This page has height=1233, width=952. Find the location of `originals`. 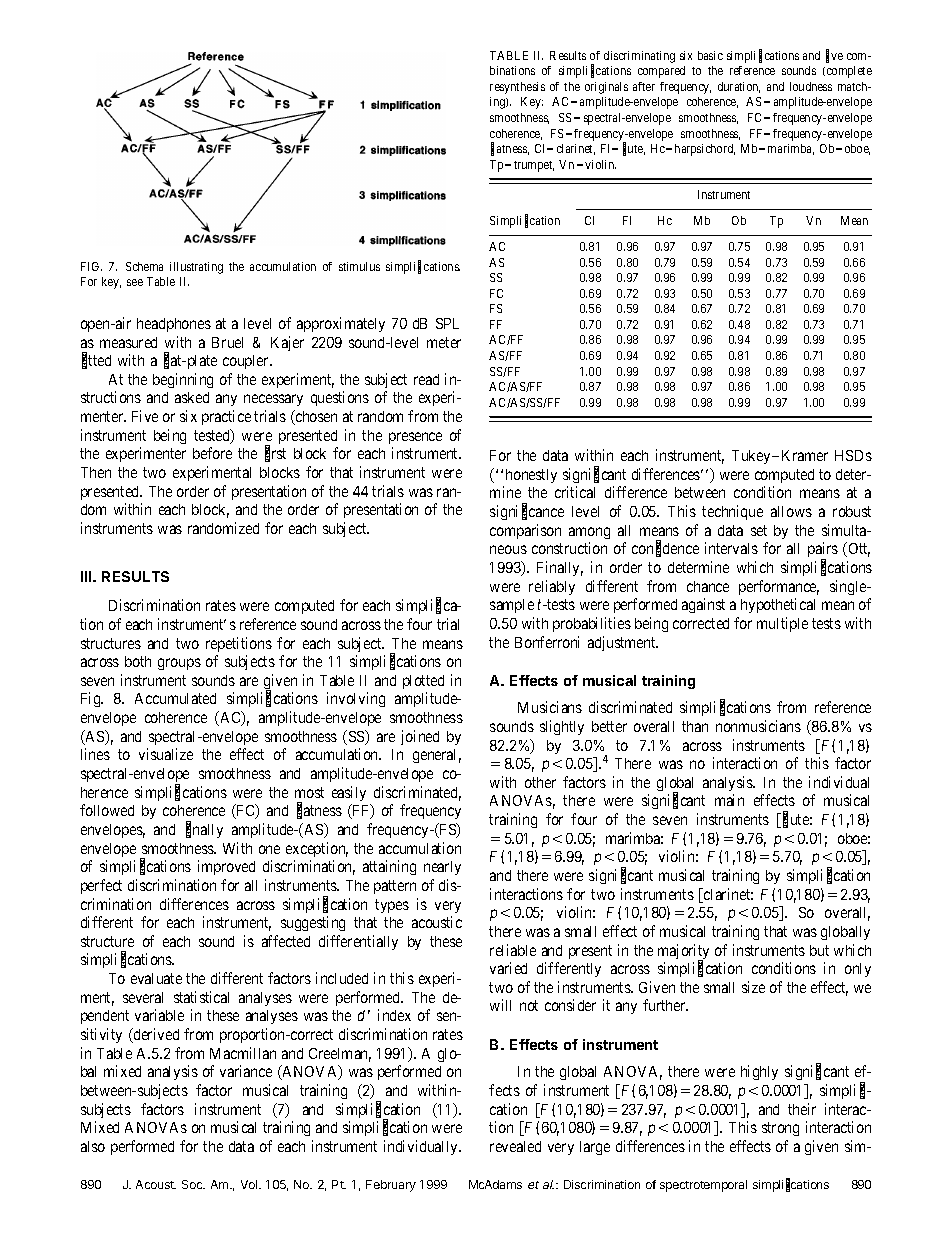

originals is located at coordinates (606, 88).
